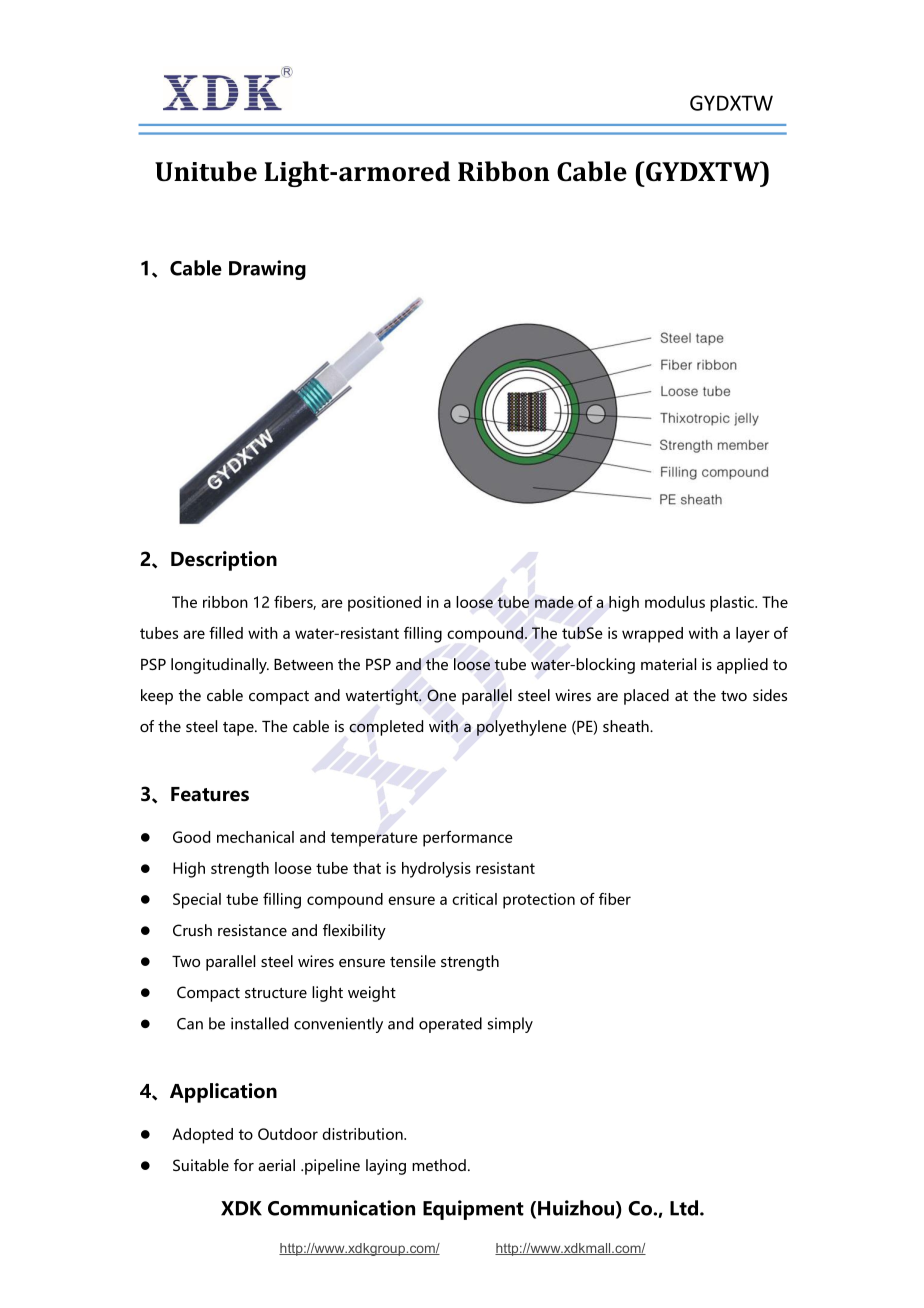  Describe the element at coordinates (267, 270) in the screenshot. I see `Drawing` at that location.
